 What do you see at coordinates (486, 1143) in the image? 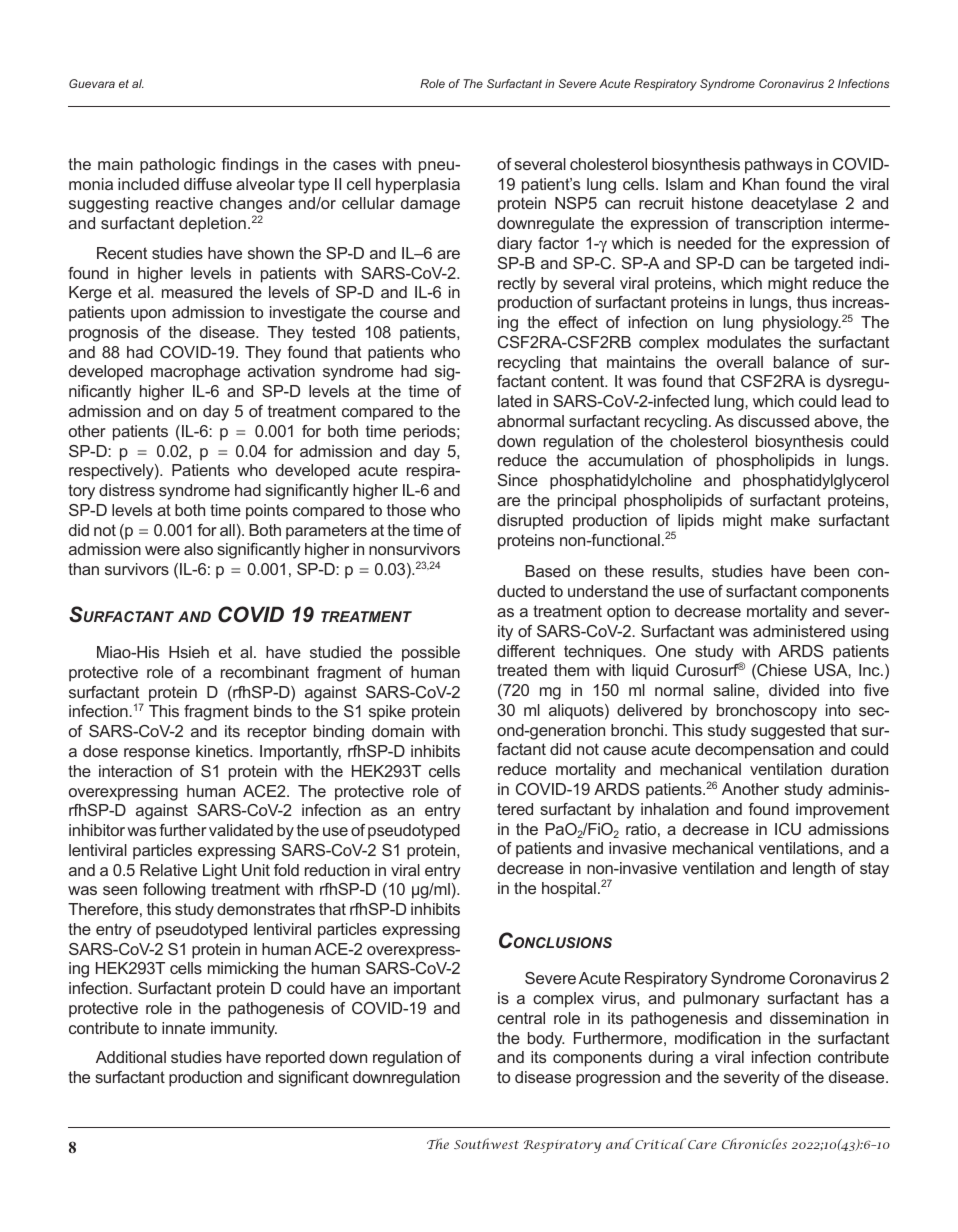
I see `Southwest` at bounding box center [486, 1143].
